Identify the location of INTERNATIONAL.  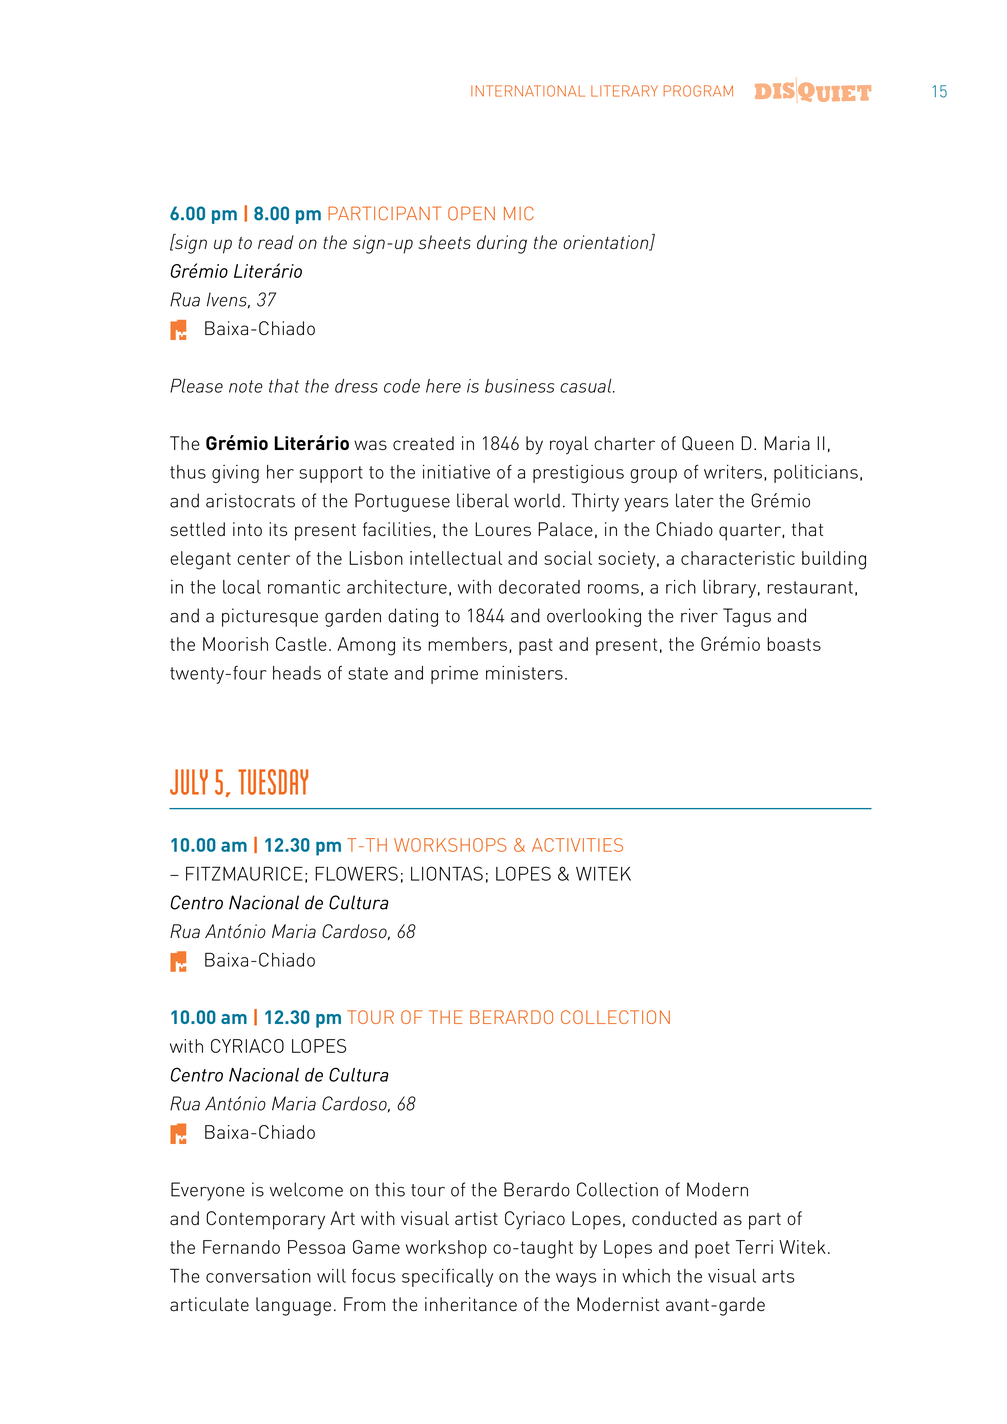
(528, 91).
